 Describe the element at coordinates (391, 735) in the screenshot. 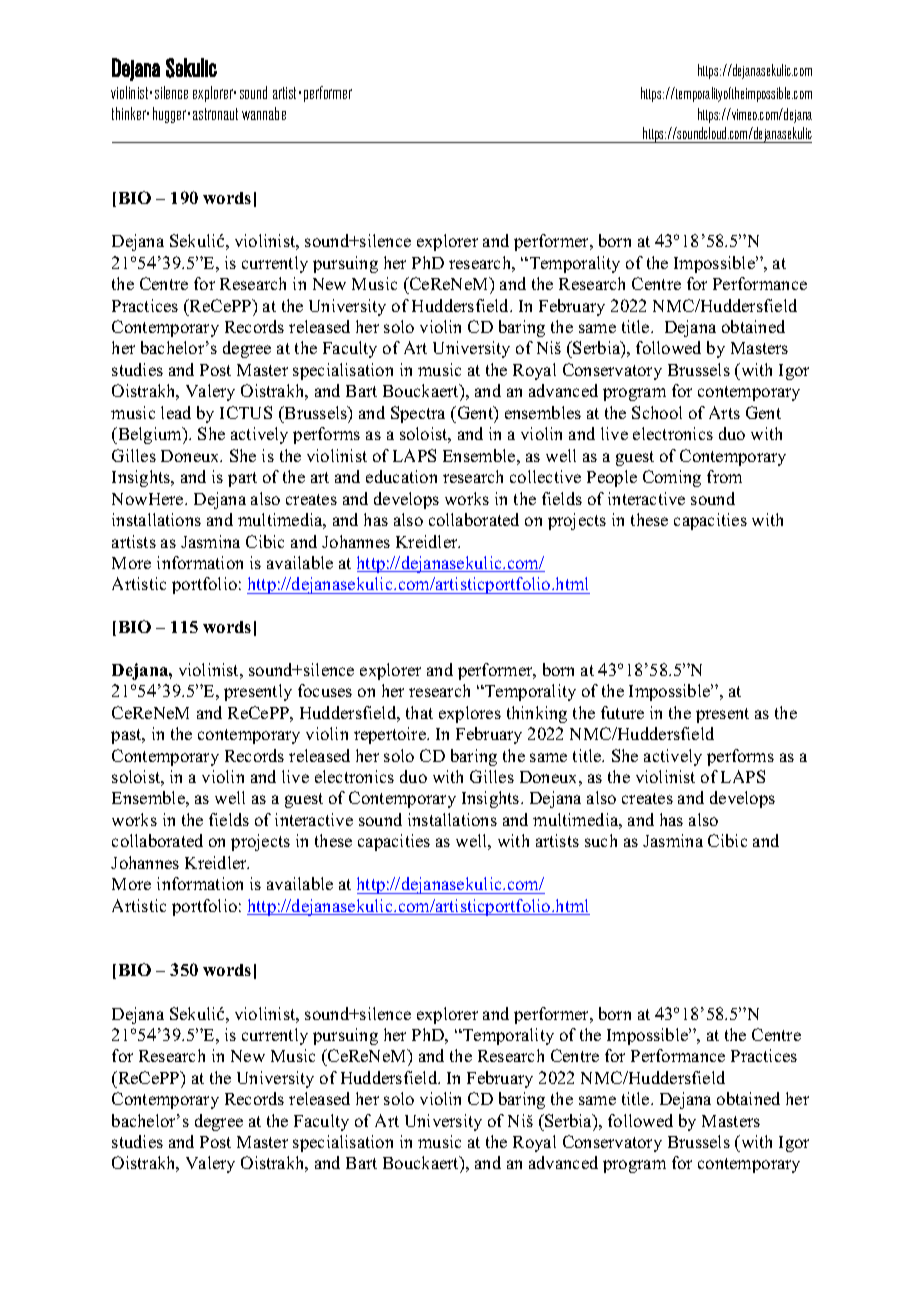

I see `repertoire` at that location.
